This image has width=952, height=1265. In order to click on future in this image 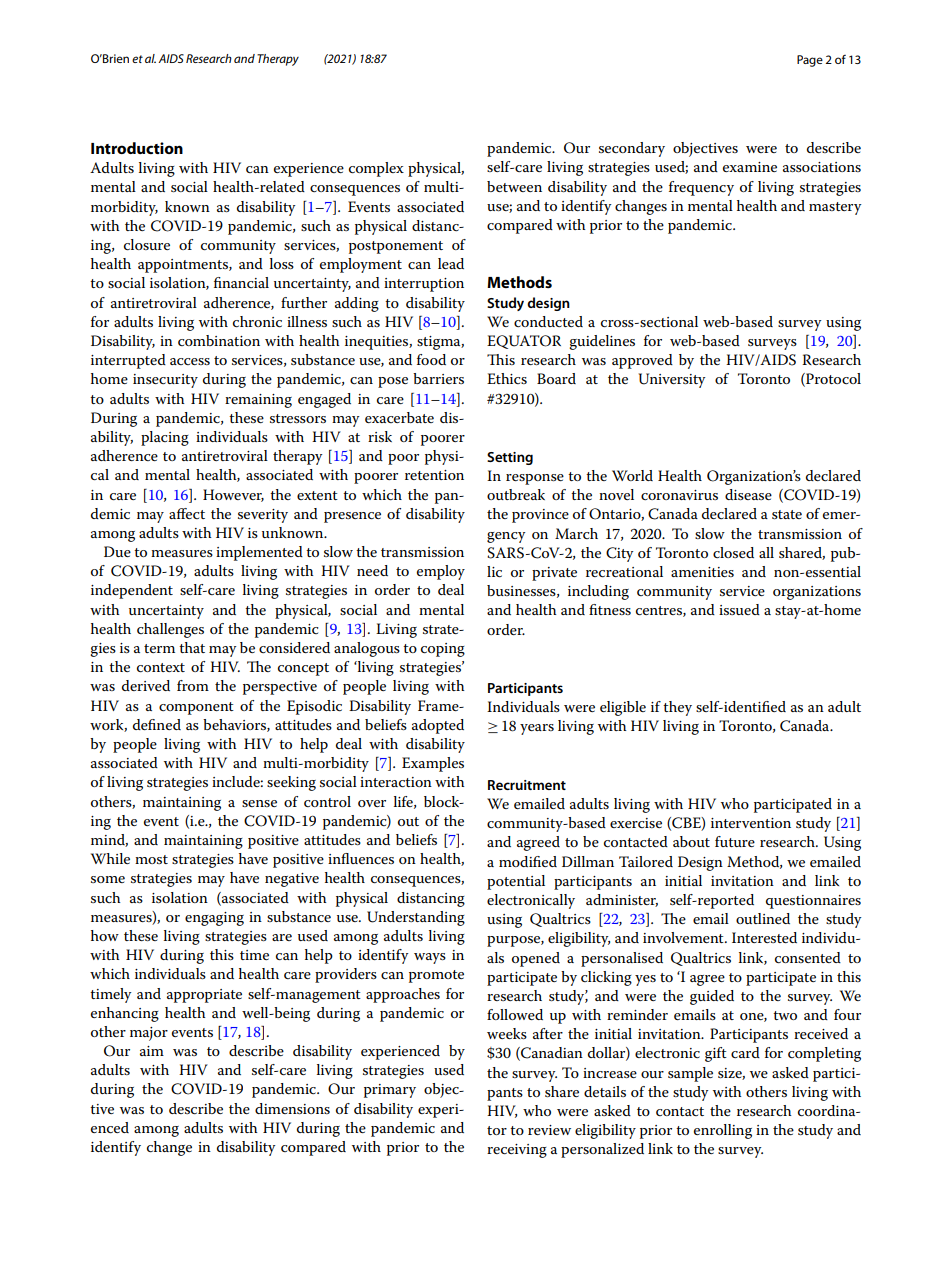, I will do `click(735, 841)`.
